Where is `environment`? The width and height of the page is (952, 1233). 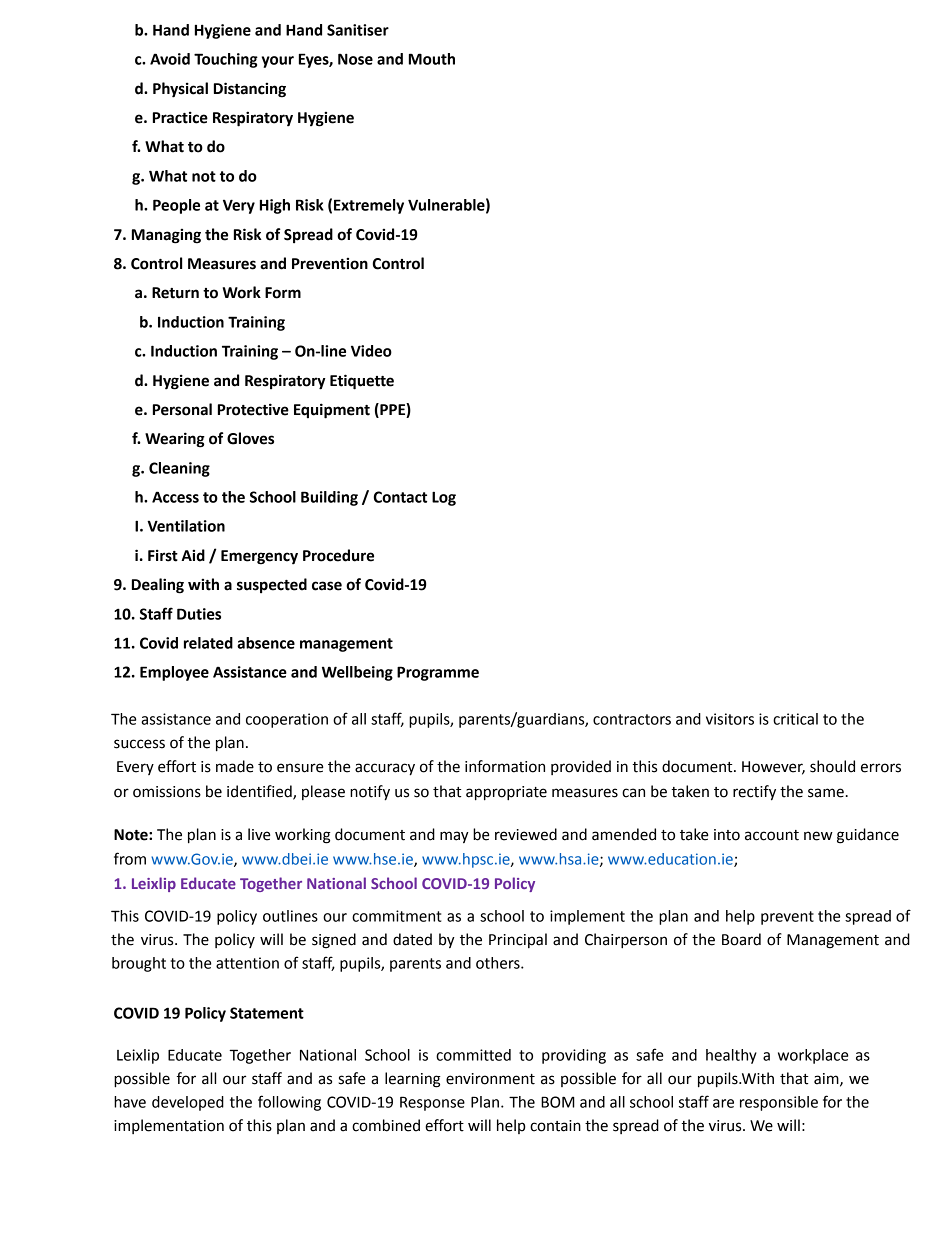 environment is located at coordinates (490, 1079).
